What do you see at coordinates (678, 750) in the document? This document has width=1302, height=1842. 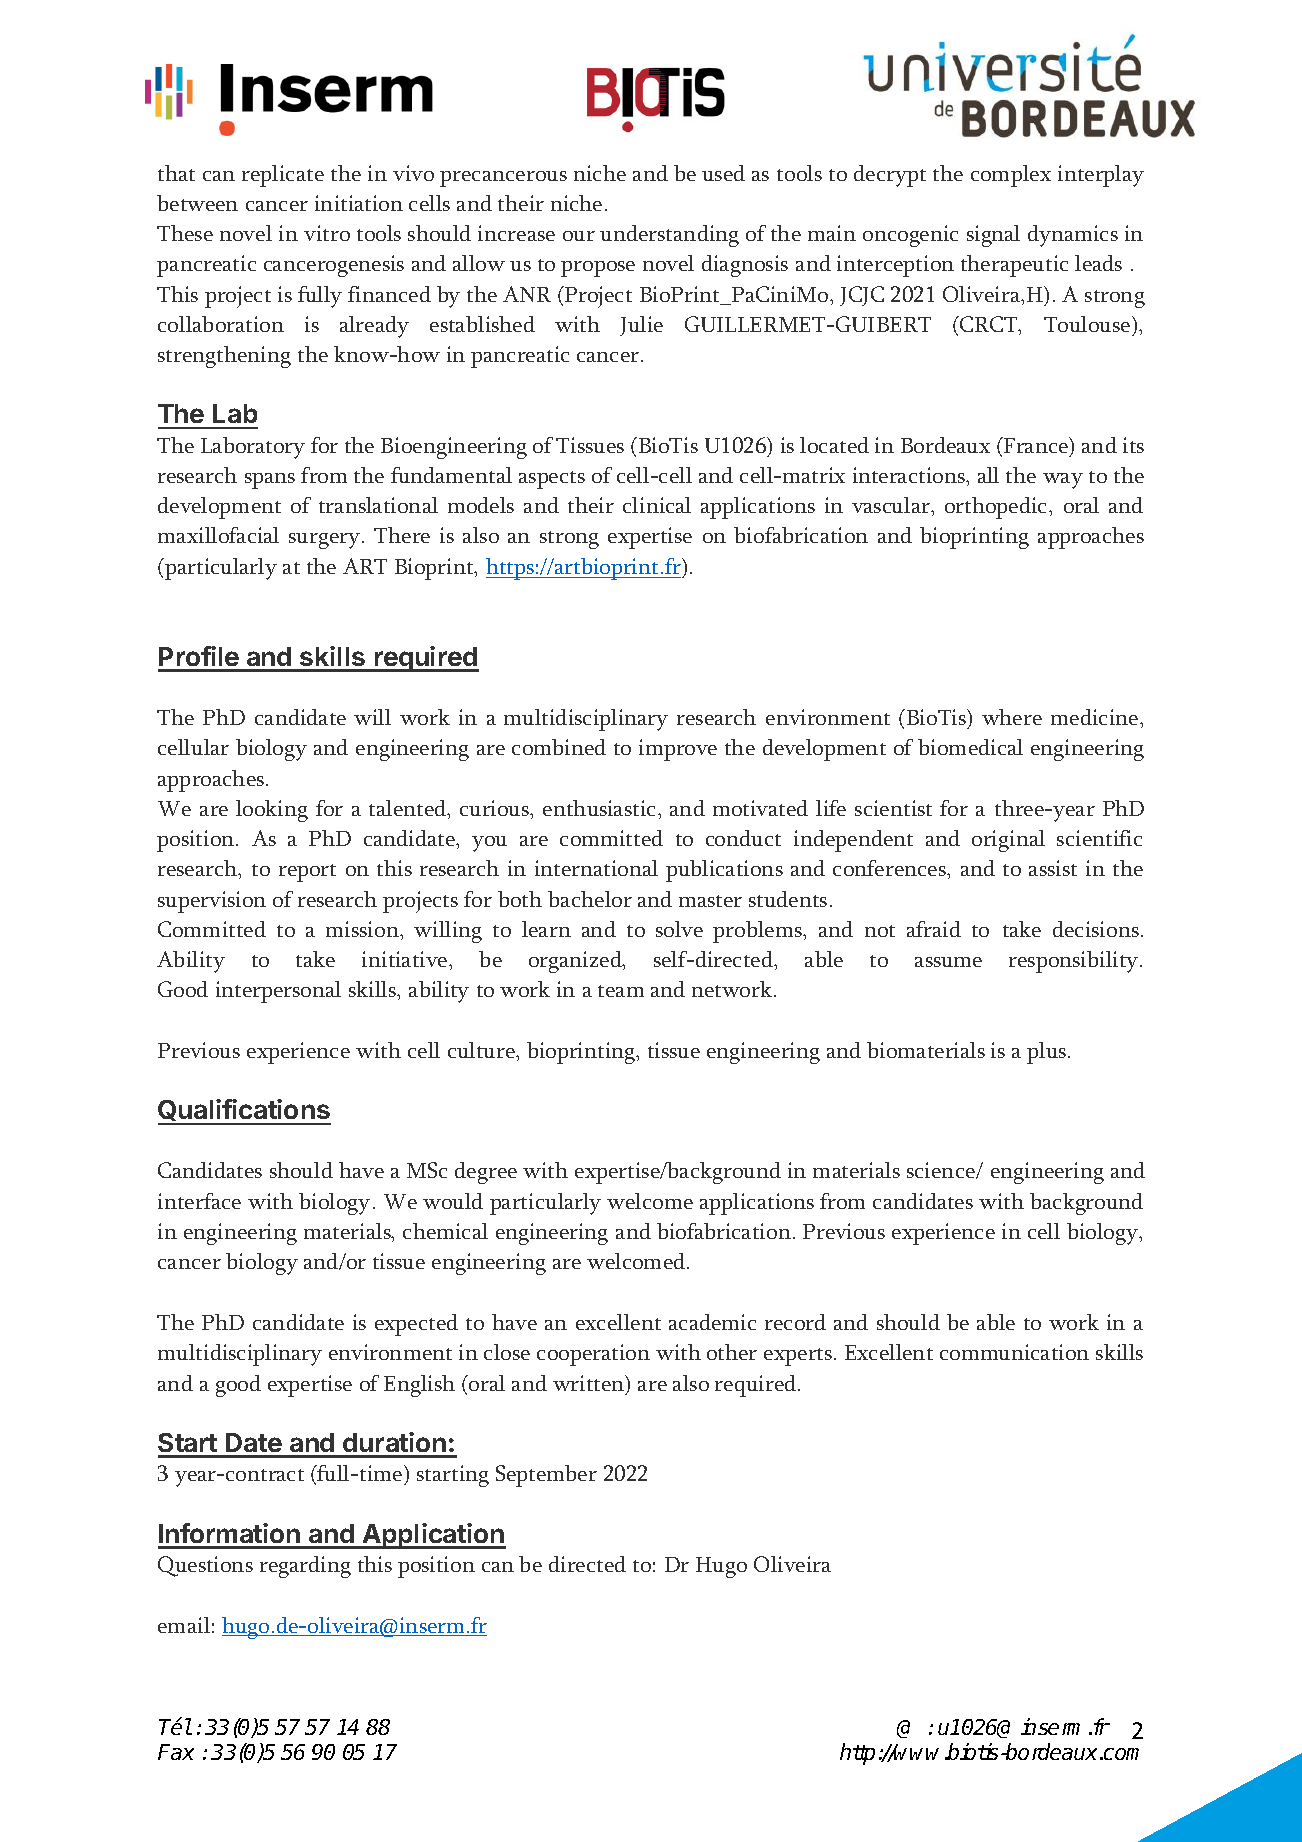 I see `improve` at bounding box center [678, 750].
